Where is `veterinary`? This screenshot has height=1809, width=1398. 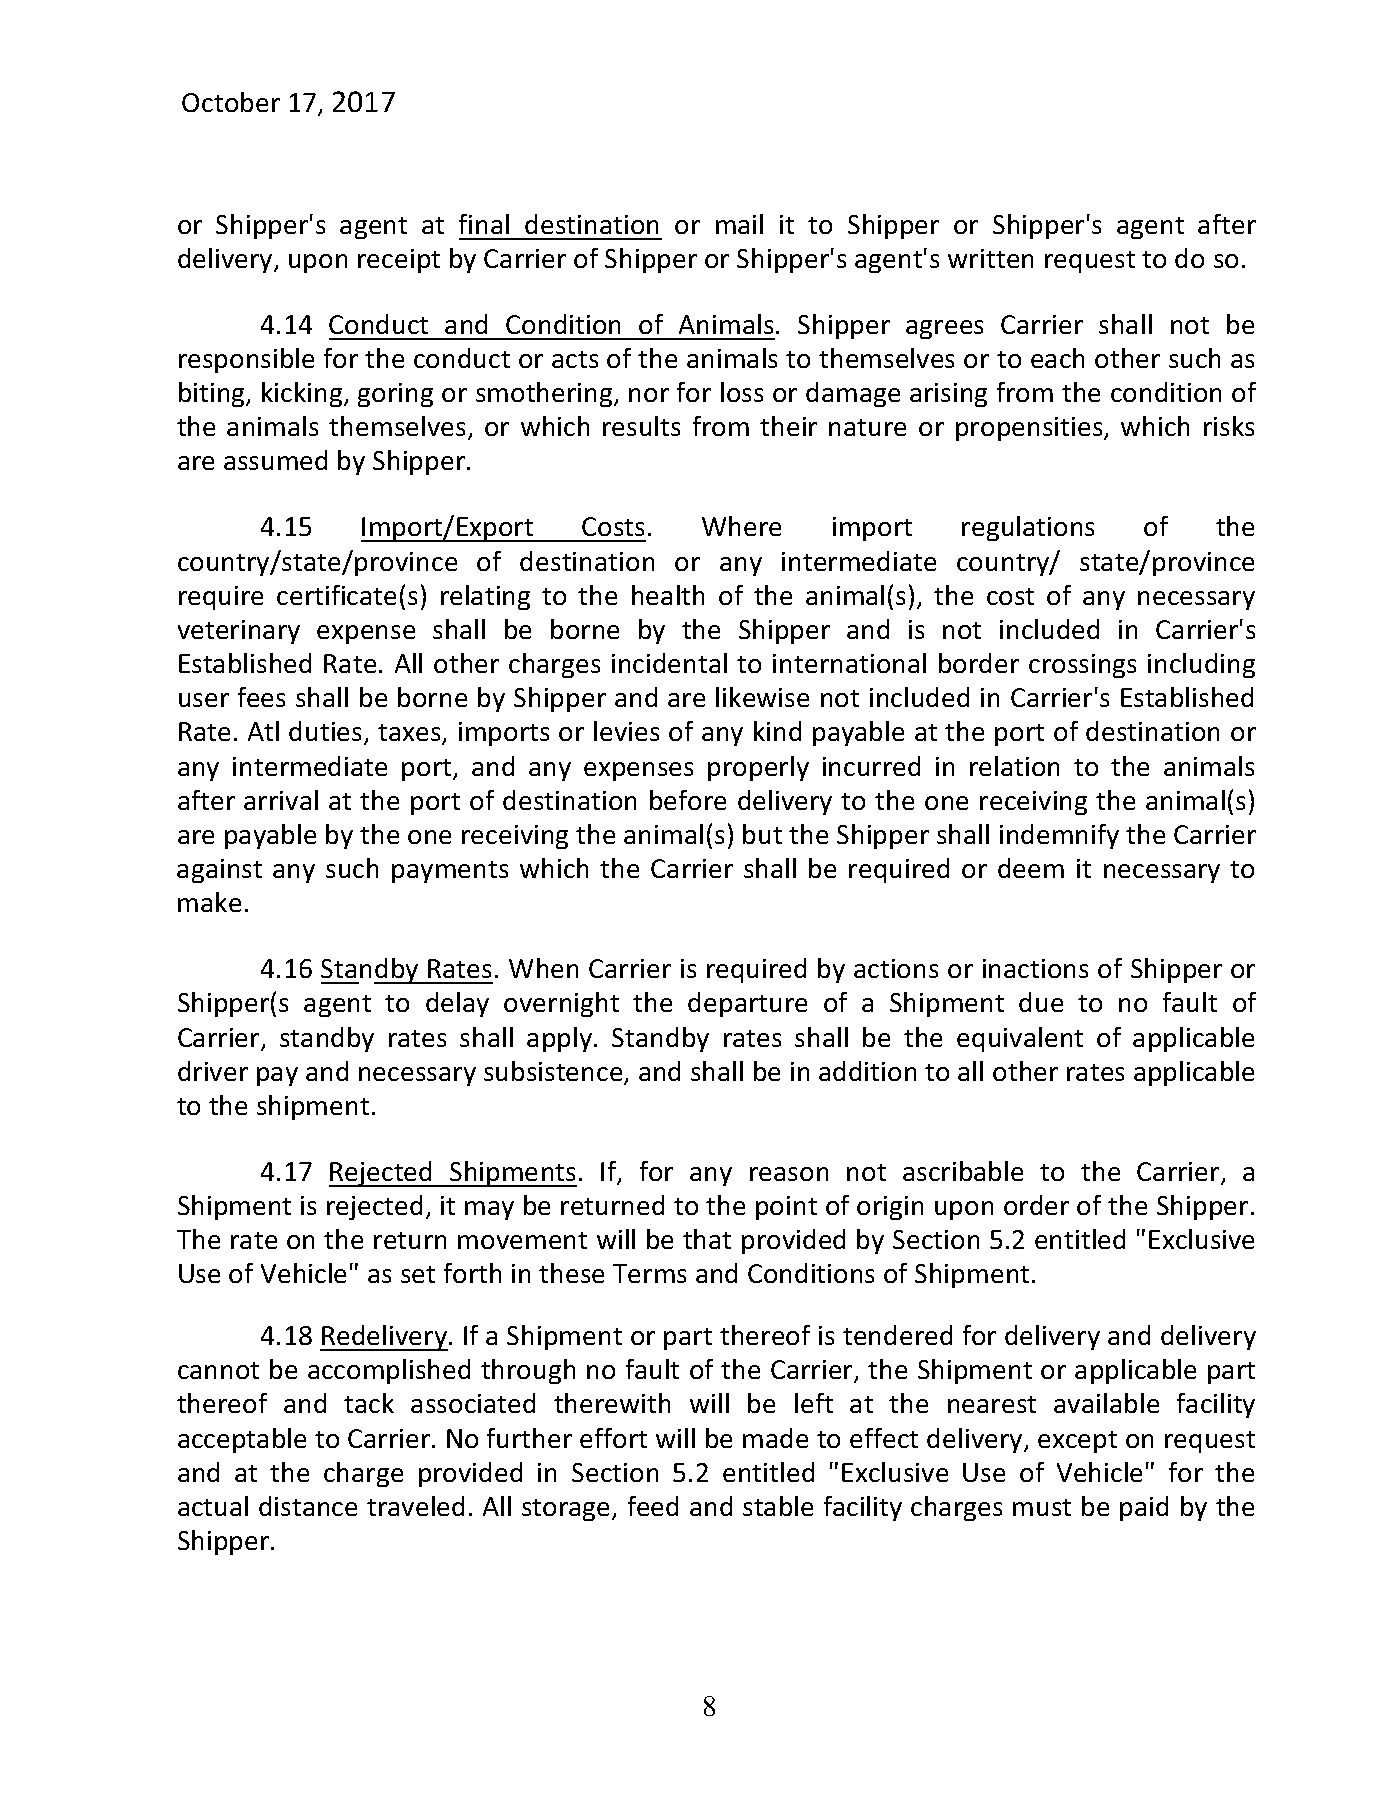
veterinary is located at coordinates (239, 632).
